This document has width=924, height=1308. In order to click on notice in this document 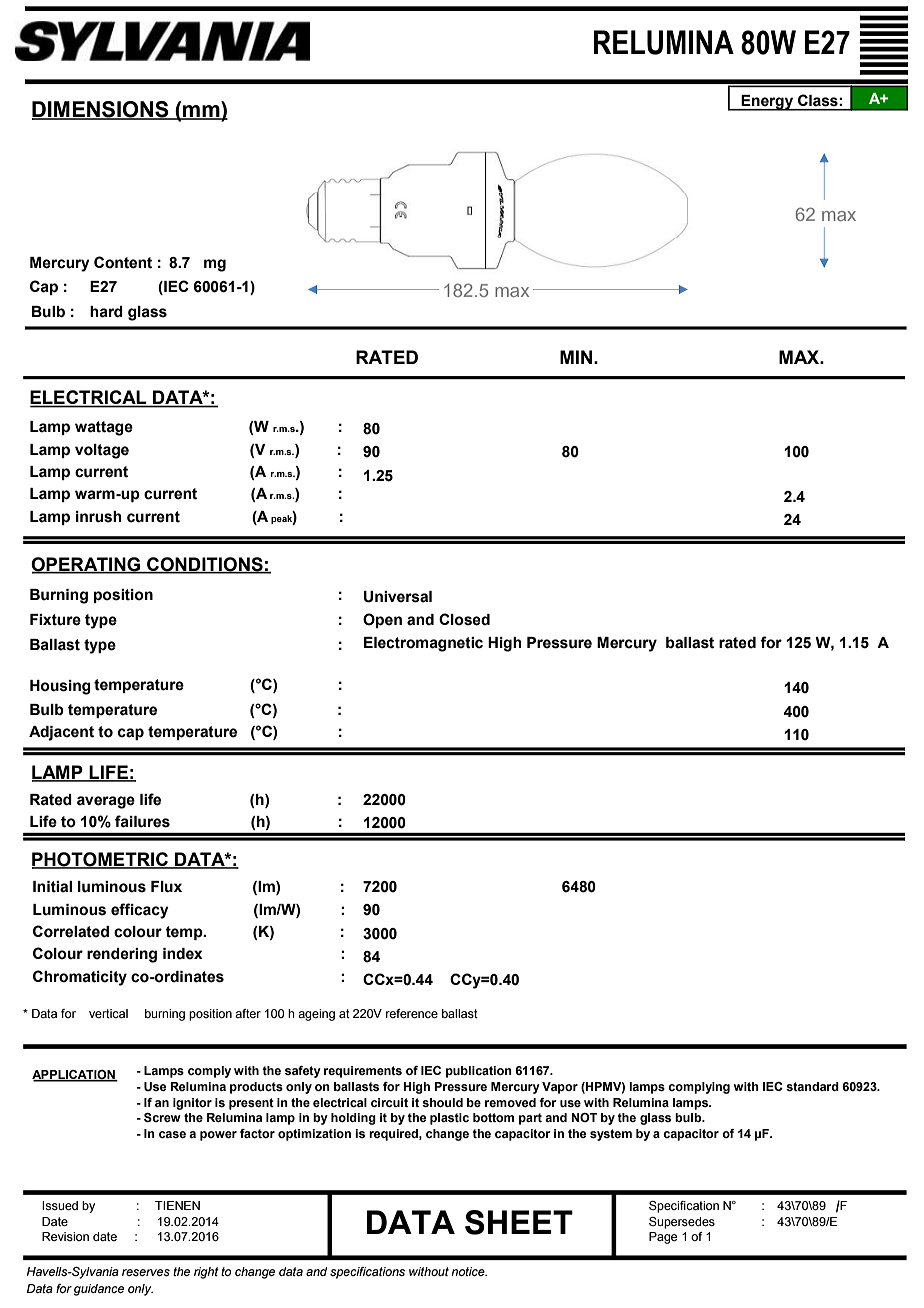, I will do `click(469, 1271)`.
